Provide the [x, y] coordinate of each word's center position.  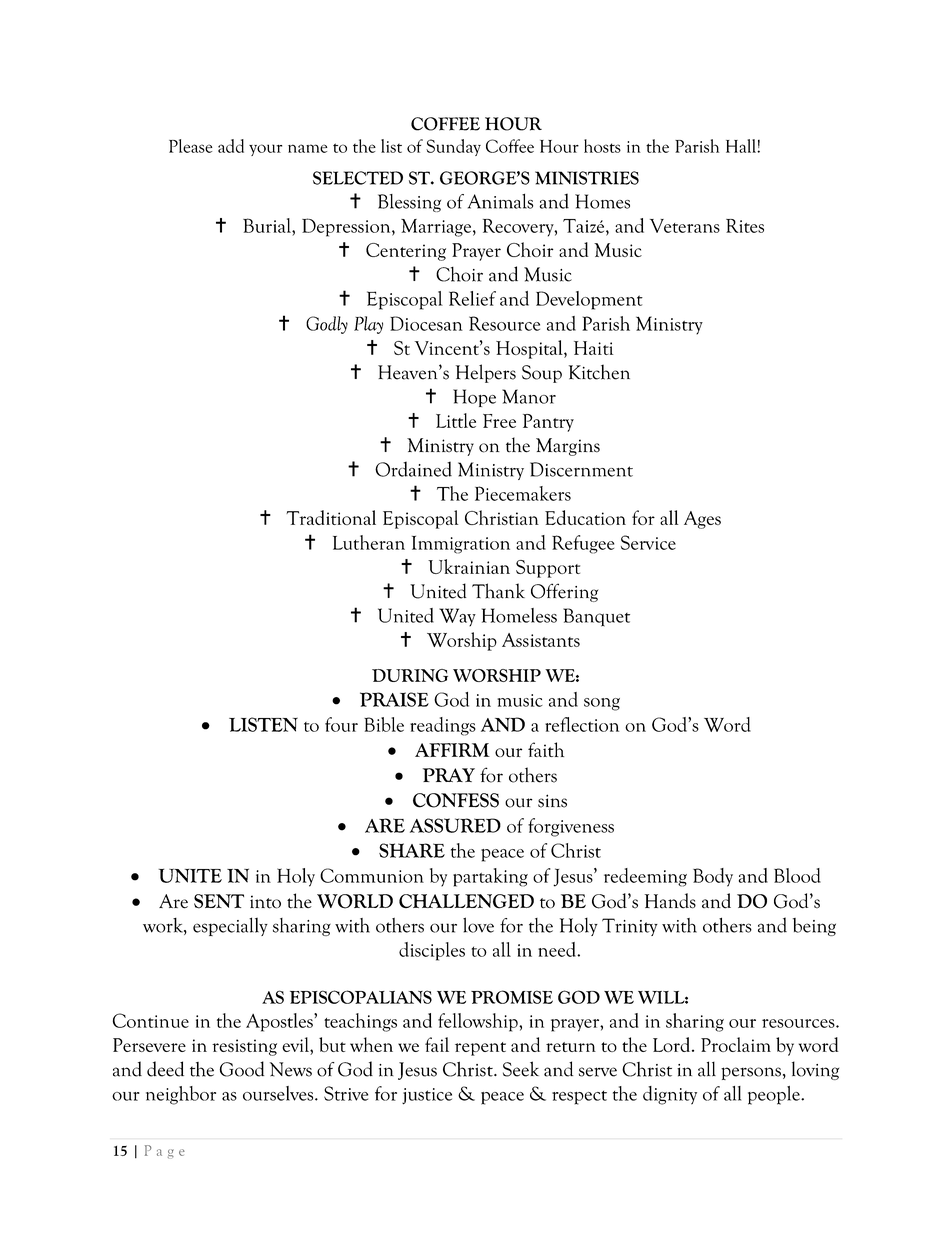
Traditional [331, 517]
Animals [500, 201]
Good [242, 1069]
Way [457, 617]
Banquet [596, 617]
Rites [745, 226]
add [231, 146]
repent [480, 1049]
